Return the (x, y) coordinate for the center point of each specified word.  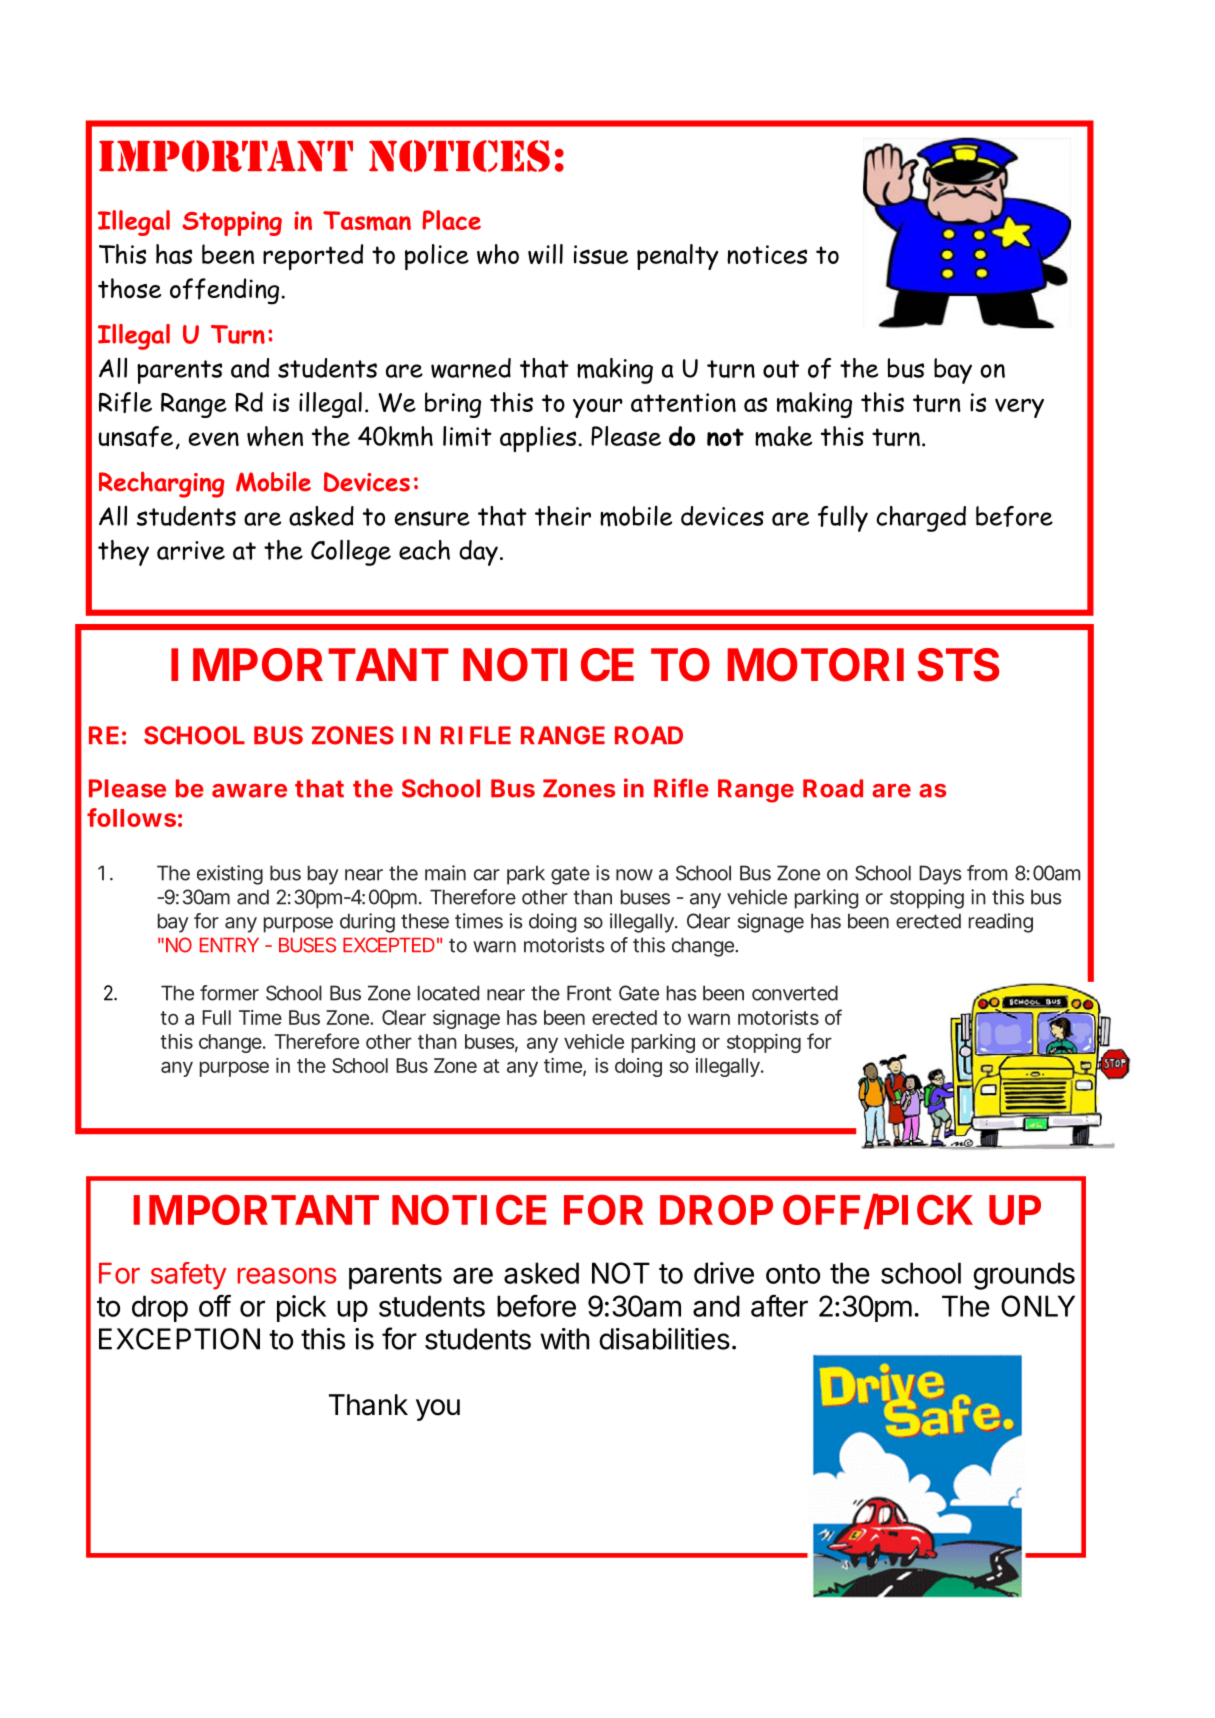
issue (601, 254)
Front (589, 993)
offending (226, 291)
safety (189, 1276)
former (229, 993)
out (781, 369)
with (564, 1339)
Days (940, 875)
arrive (191, 550)
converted (795, 993)
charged (921, 519)
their (563, 516)
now (634, 875)
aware (249, 791)
